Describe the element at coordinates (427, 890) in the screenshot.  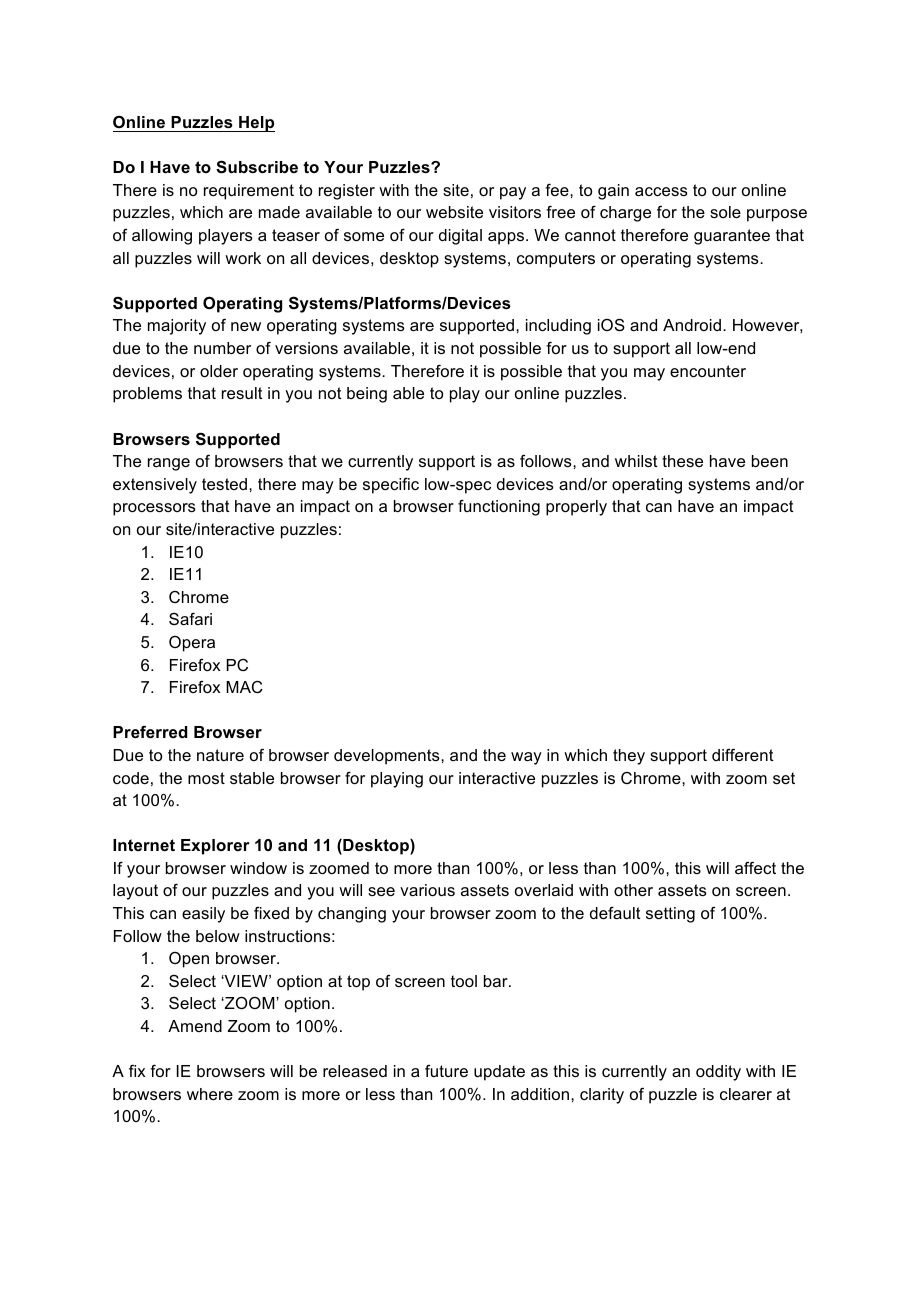
I see `various` at that location.
